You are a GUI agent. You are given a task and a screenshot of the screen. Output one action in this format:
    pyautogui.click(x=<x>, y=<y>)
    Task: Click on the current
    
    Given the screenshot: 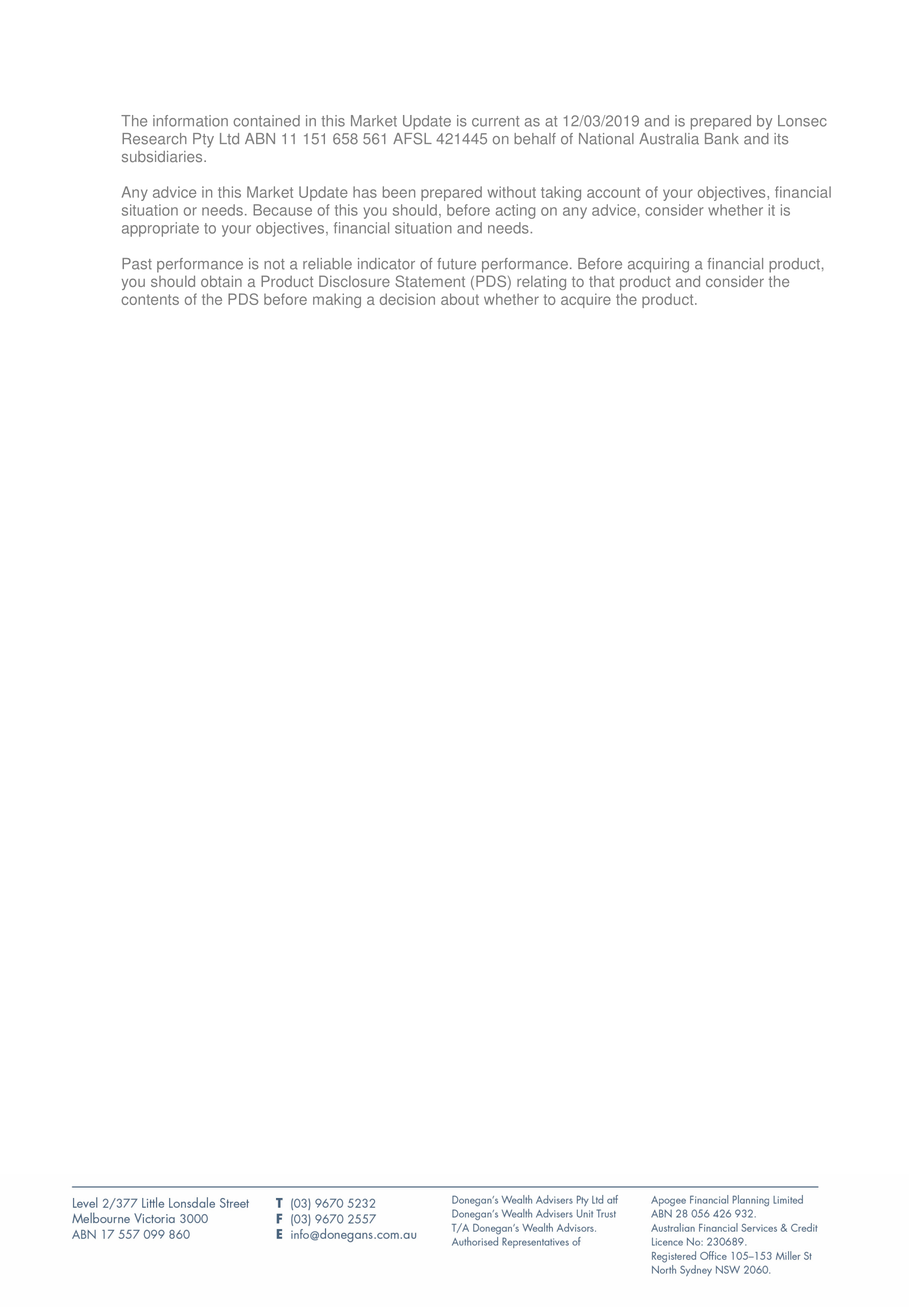 What is the action you would take?
    pyautogui.click(x=495, y=121)
